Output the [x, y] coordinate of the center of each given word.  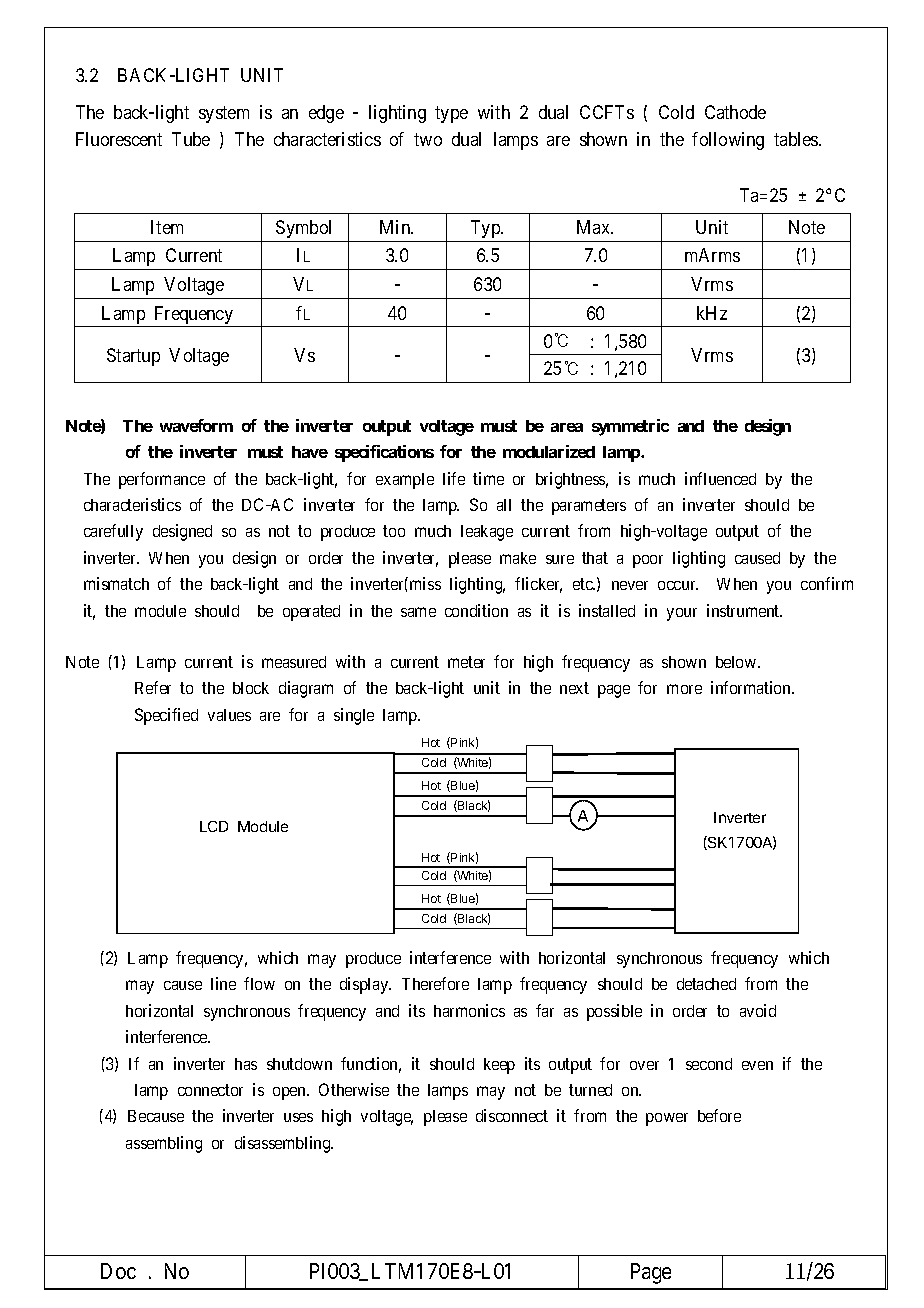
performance [162, 480]
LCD [214, 826]
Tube [191, 139]
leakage [487, 533]
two [428, 139]
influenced [720, 478]
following [728, 141]
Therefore [435, 983]
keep [499, 1066]
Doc [118, 1271]
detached [706, 984]
